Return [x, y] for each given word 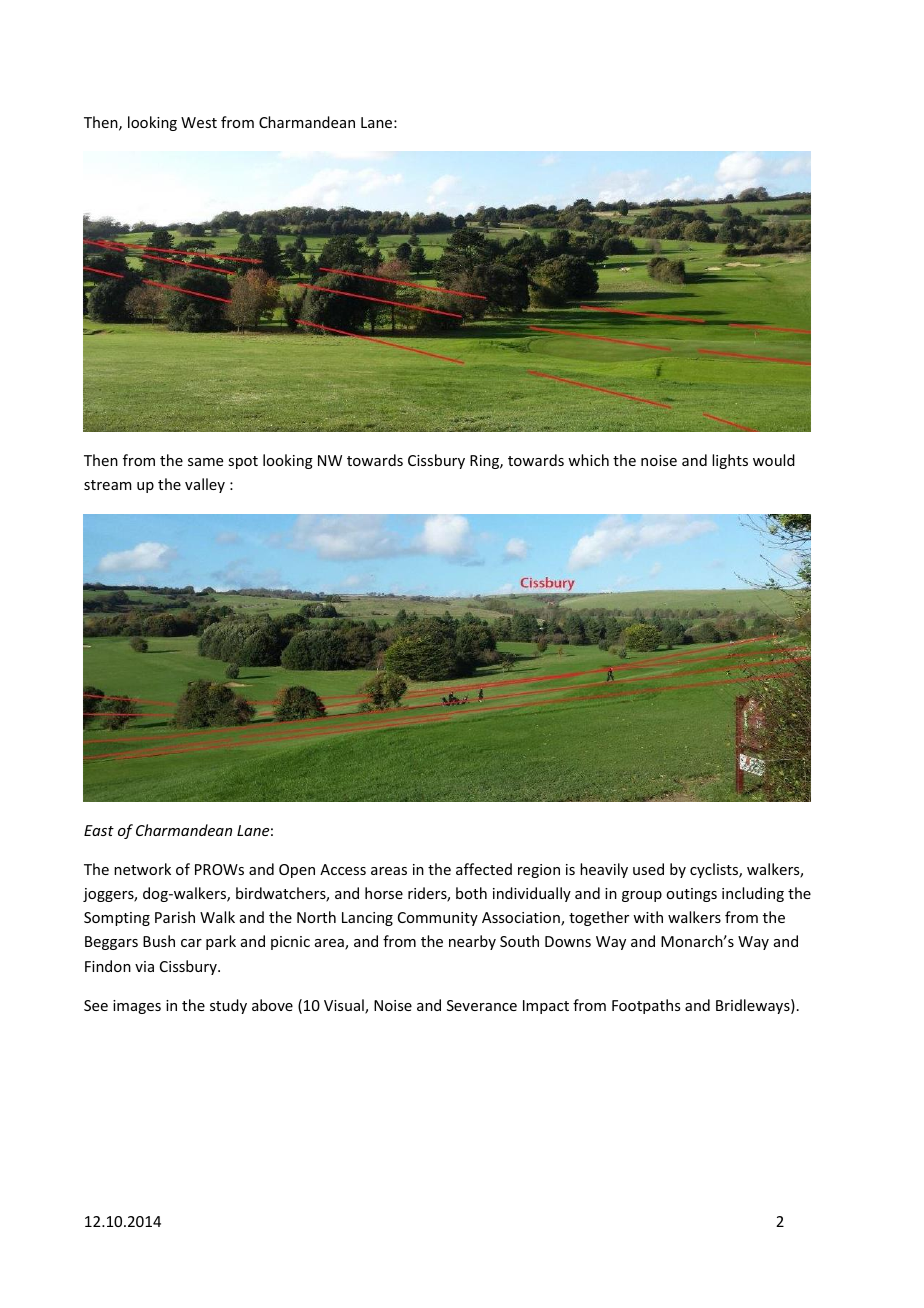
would [774, 460]
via [144, 966]
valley [205, 485]
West [199, 122]
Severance [482, 1005]
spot [243, 462]
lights [730, 461]
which [588, 460]
